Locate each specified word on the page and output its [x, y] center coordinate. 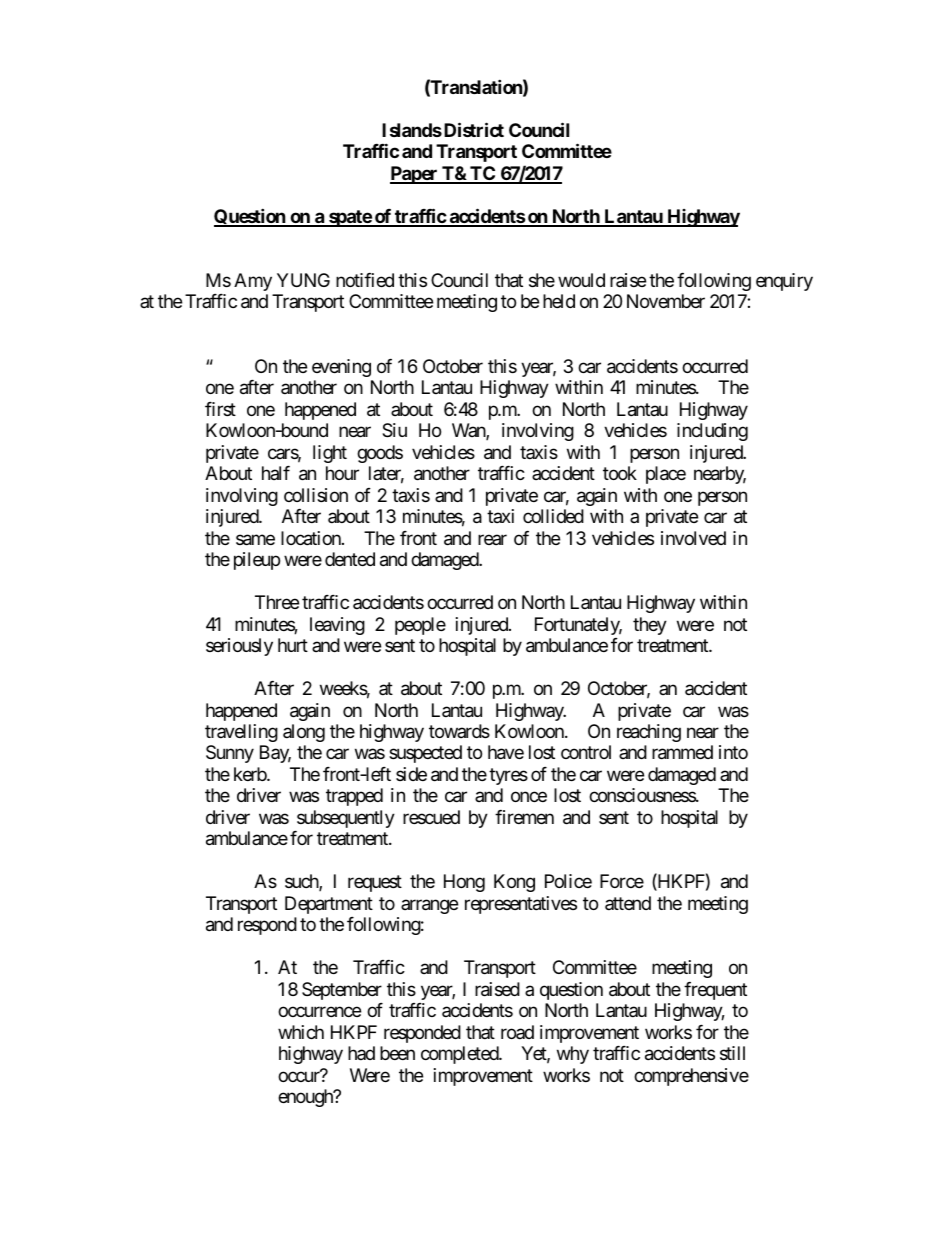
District [472, 129]
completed [460, 1055]
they [650, 626]
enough [306, 1098]
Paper [415, 175]
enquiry [784, 282]
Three [277, 602]
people [420, 626]
